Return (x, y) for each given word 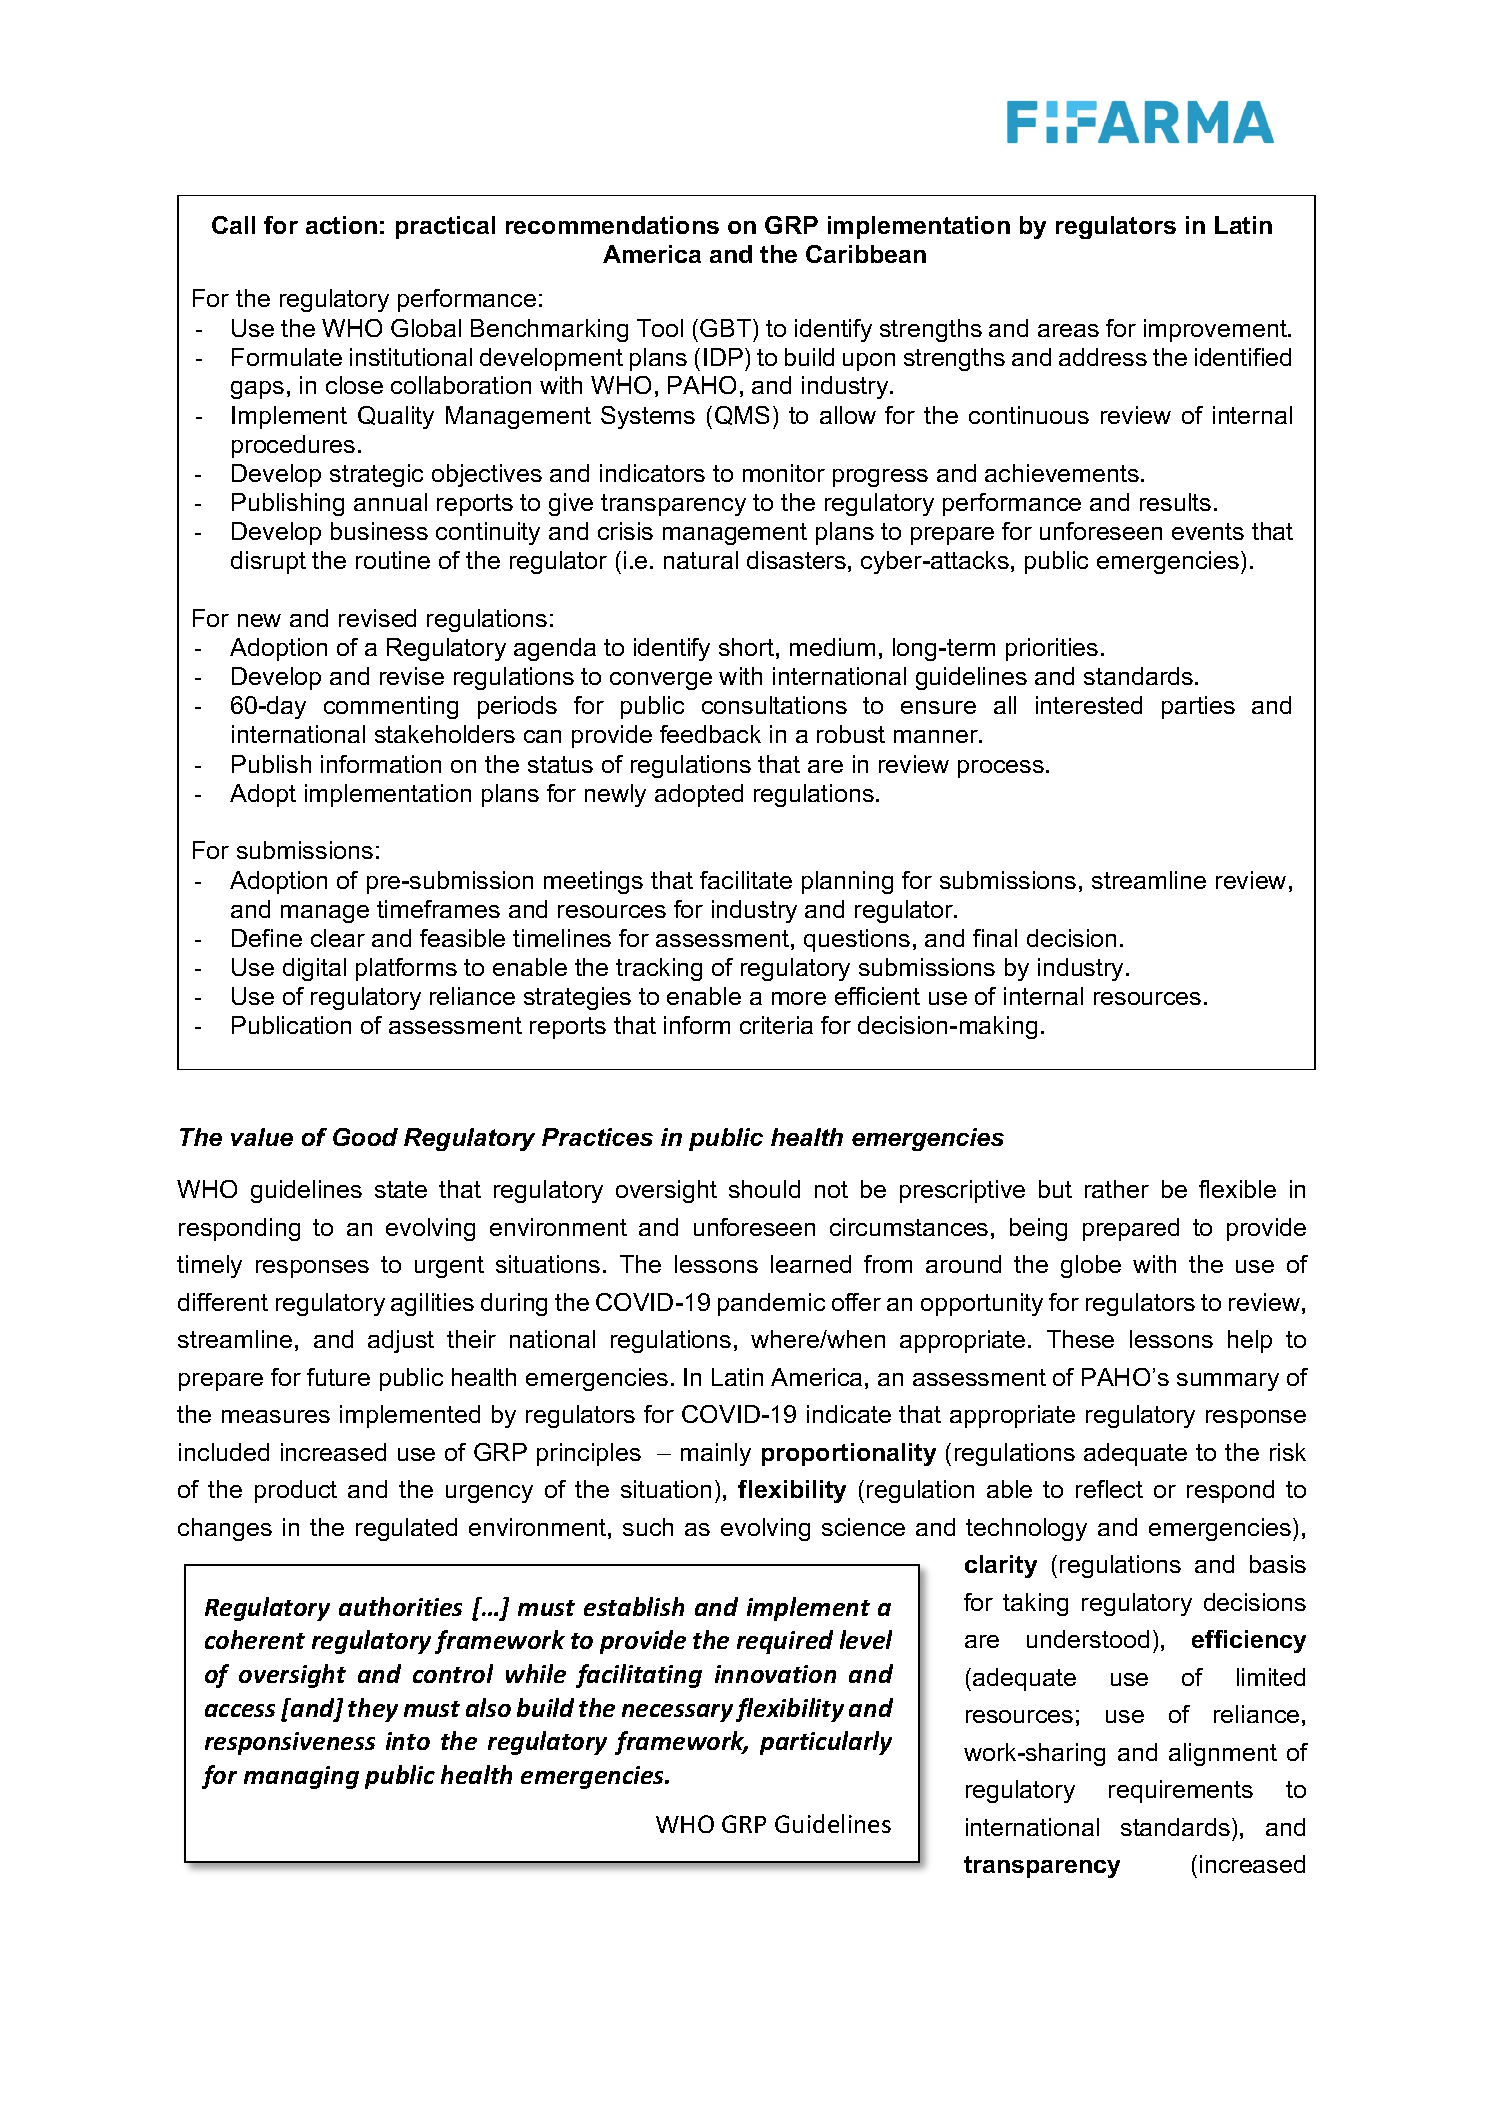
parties (1198, 707)
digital (314, 969)
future (338, 1377)
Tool (660, 328)
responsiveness (290, 1743)
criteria (776, 1025)
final (995, 938)
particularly (826, 1743)
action (341, 225)
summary (1228, 1382)
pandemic (771, 1304)
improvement (1216, 330)
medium (832, 647)
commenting (391, 707)
